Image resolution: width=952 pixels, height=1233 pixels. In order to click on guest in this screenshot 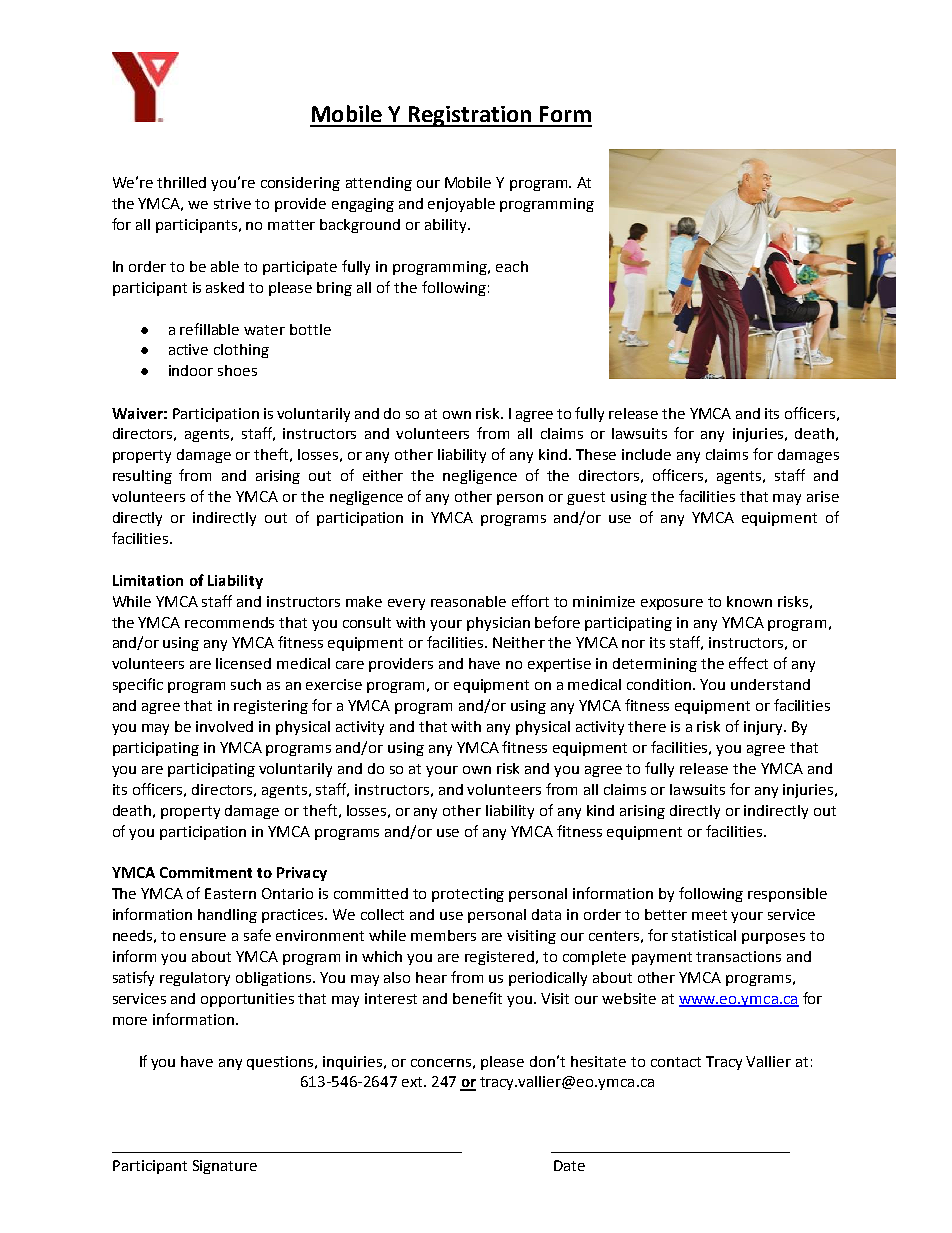, I will do `click(586, 498)`.
